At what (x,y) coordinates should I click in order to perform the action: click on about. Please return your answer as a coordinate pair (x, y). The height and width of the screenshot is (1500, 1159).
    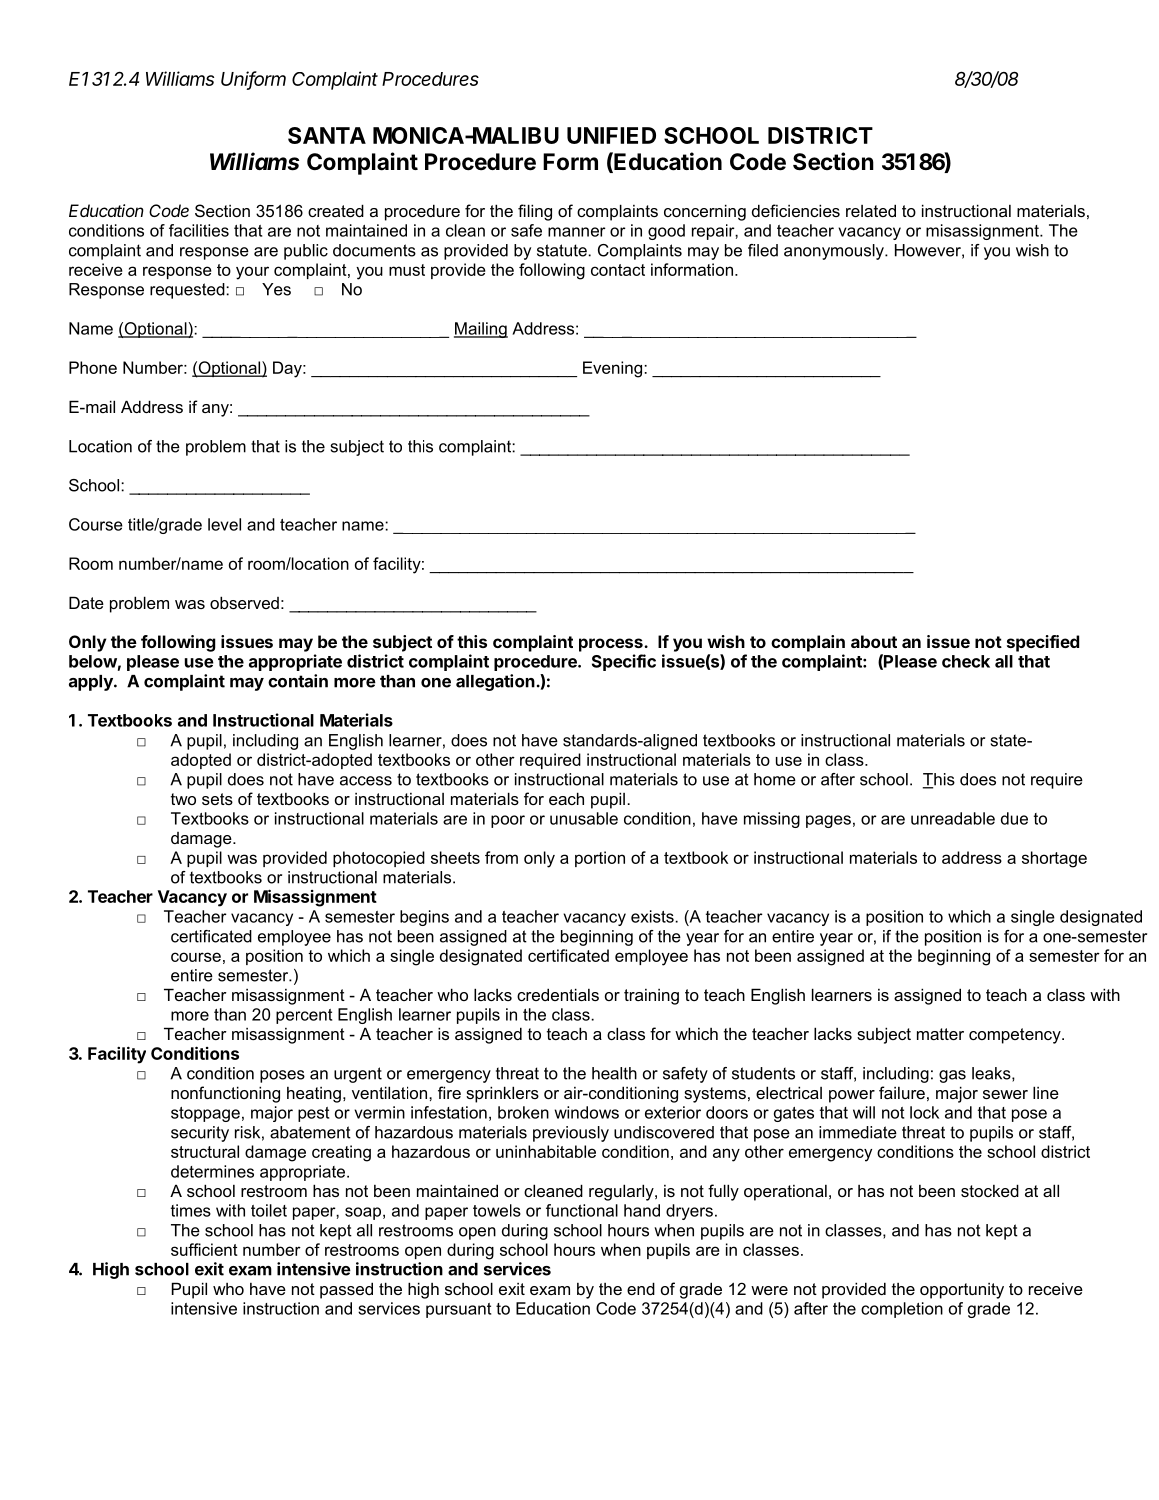
    Looking at the image, I should click on (874, 641).
